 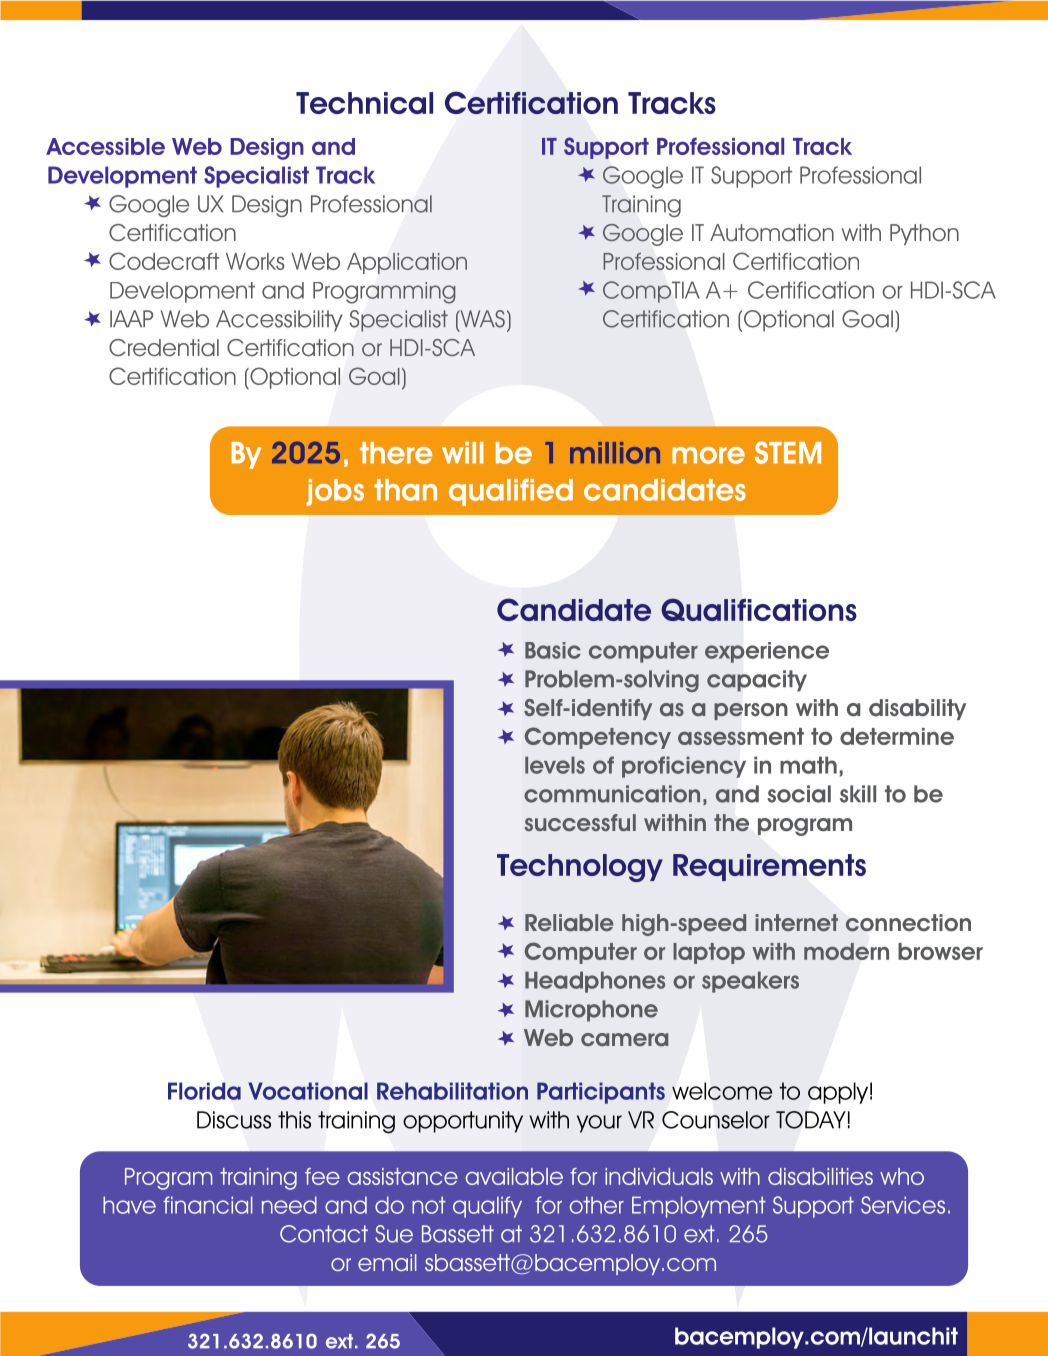 What do you see at coordinates (335, 492) in the screenshot?
I see `jobs` at bounding box center [335, 492].
